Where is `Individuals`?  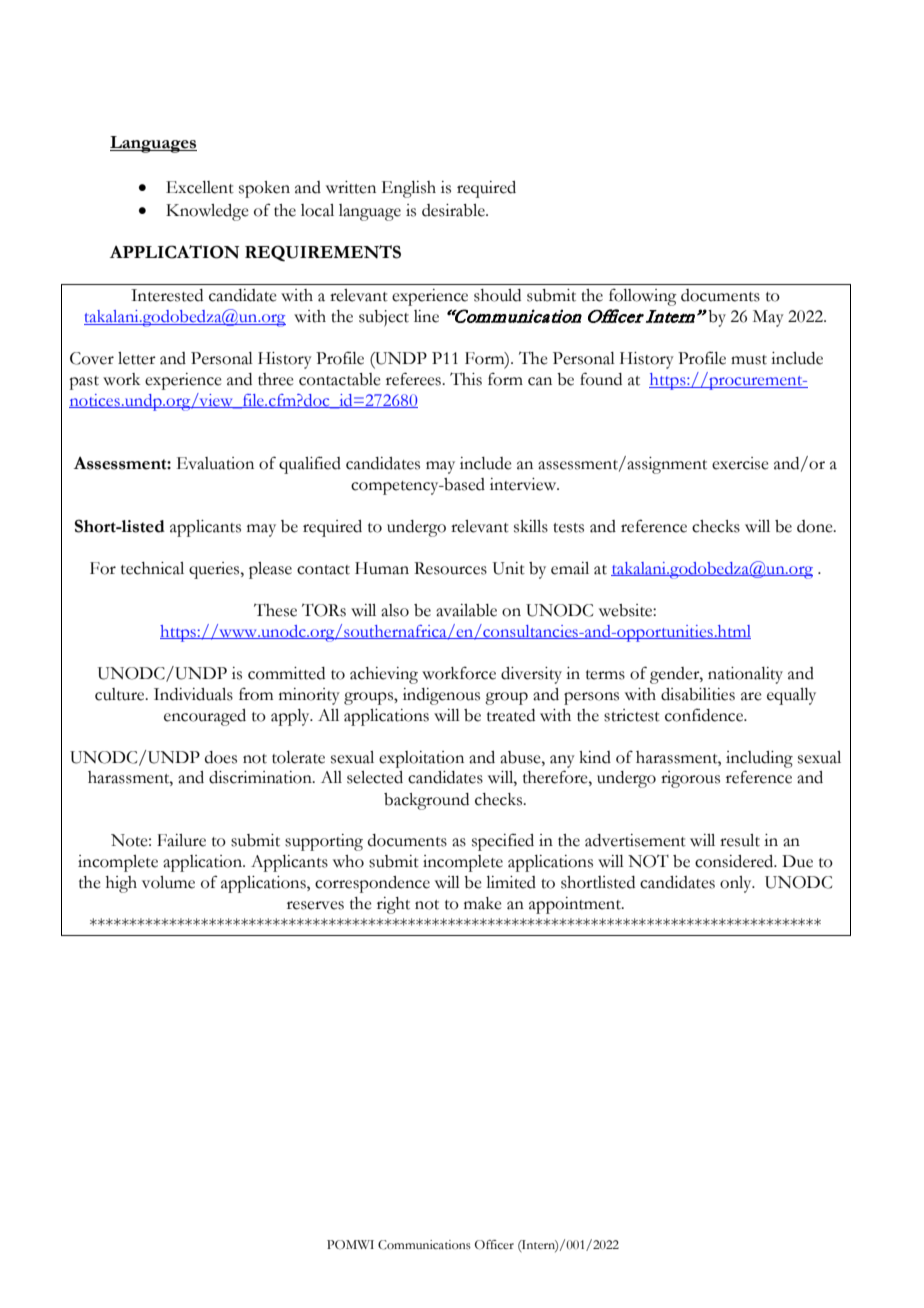
Individuals is located at coordinates (193, 694).
